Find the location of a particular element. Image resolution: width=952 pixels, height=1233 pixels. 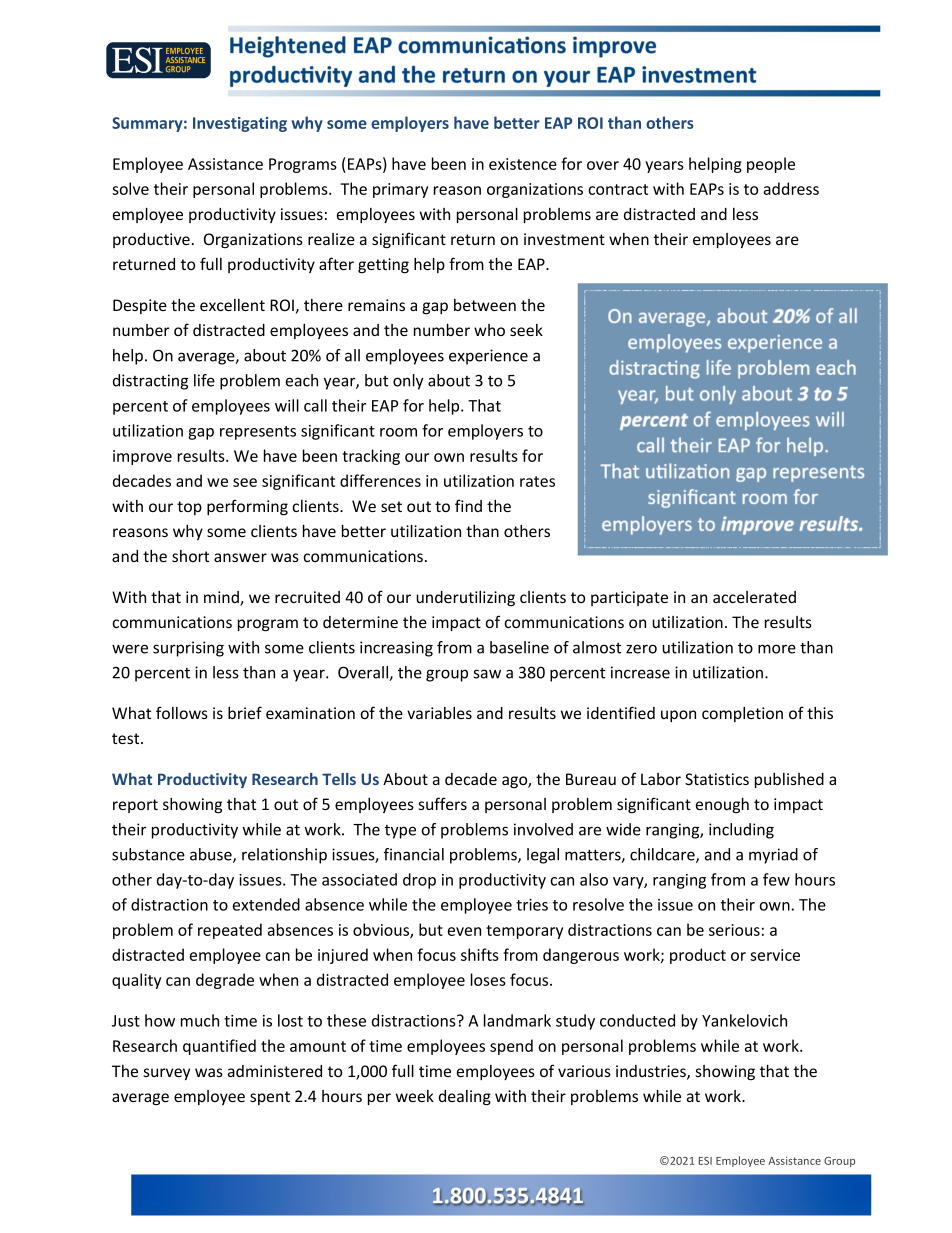

surprising is located at coordinates (188, 649).
